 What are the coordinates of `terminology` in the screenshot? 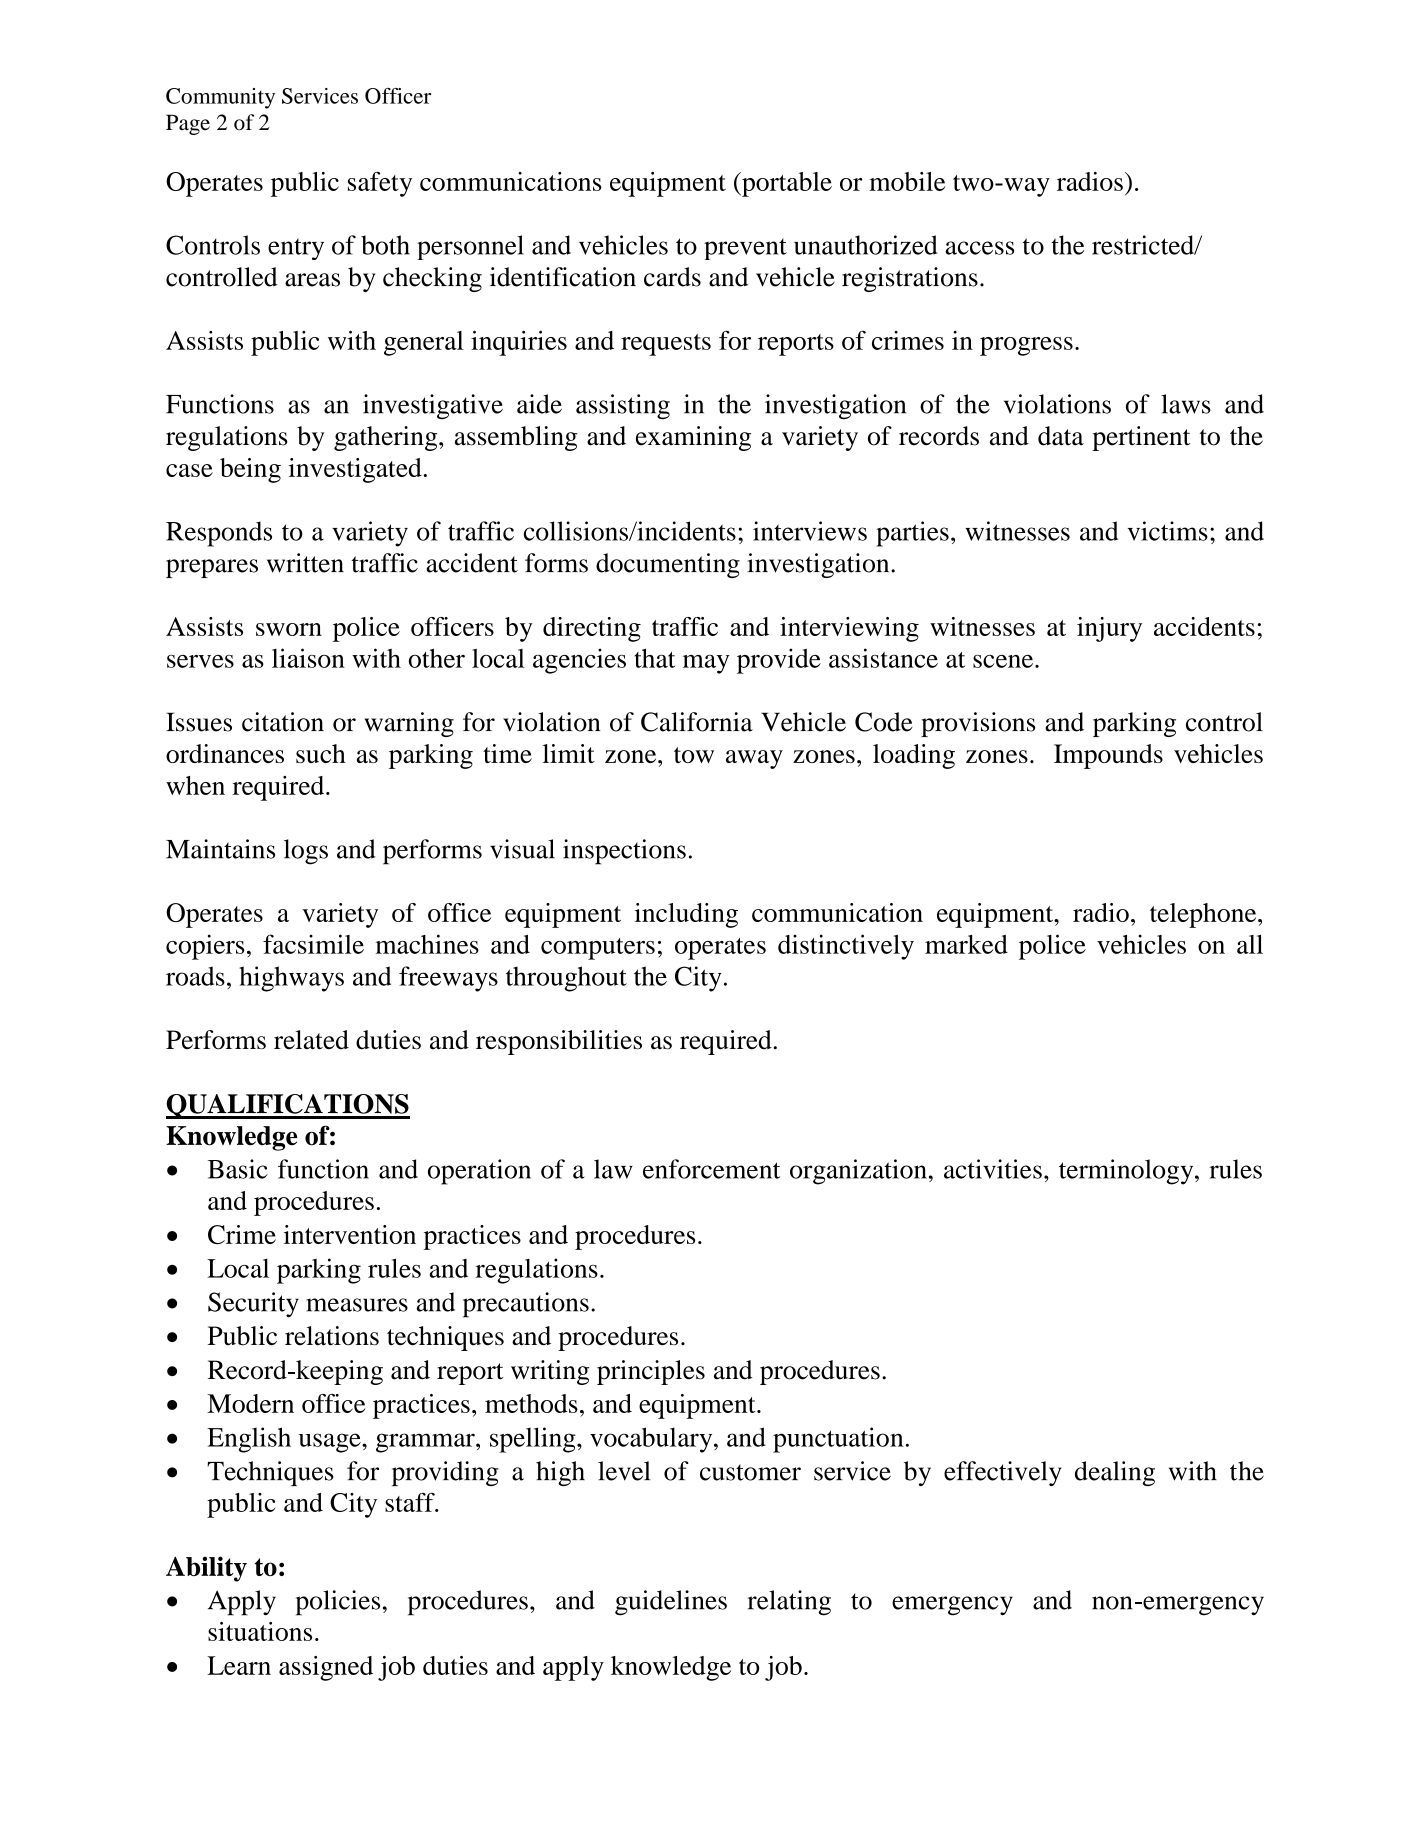 It's located at (1127, 1172).
